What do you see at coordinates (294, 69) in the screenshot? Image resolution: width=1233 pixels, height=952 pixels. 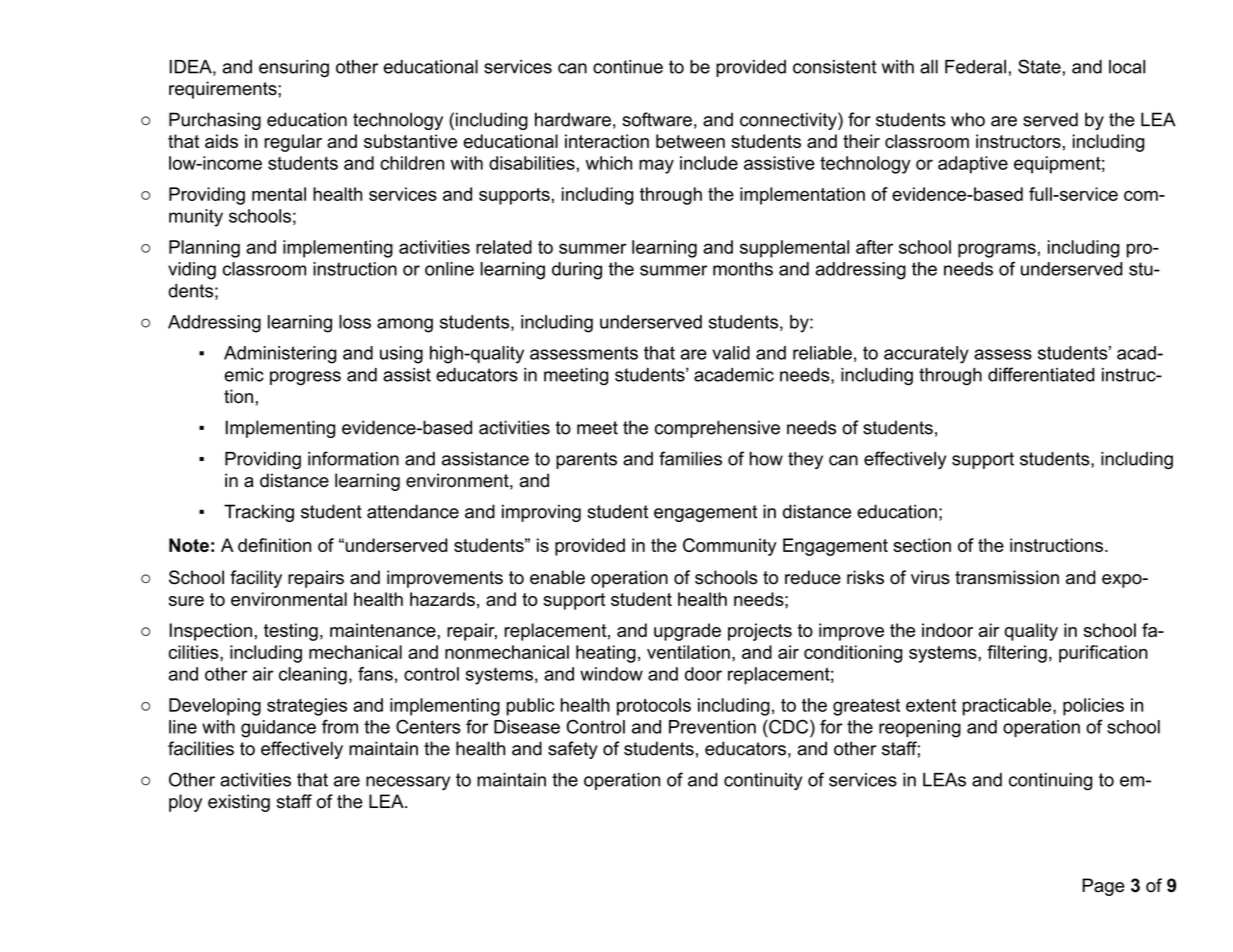 I see `ensuring` at bounding box center [294, 69].
